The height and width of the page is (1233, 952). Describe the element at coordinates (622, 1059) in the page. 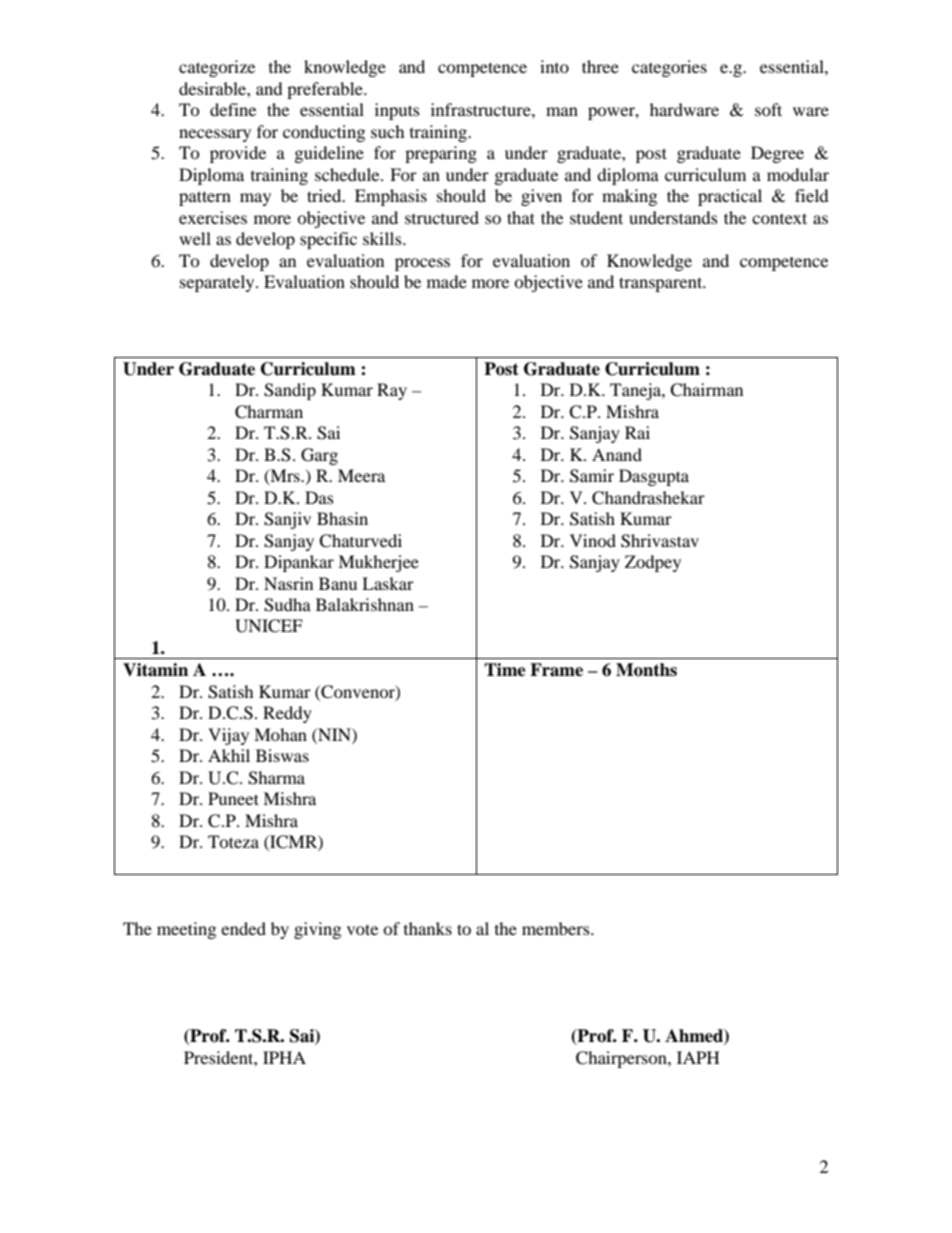

I see `Chairperson` at that location.
